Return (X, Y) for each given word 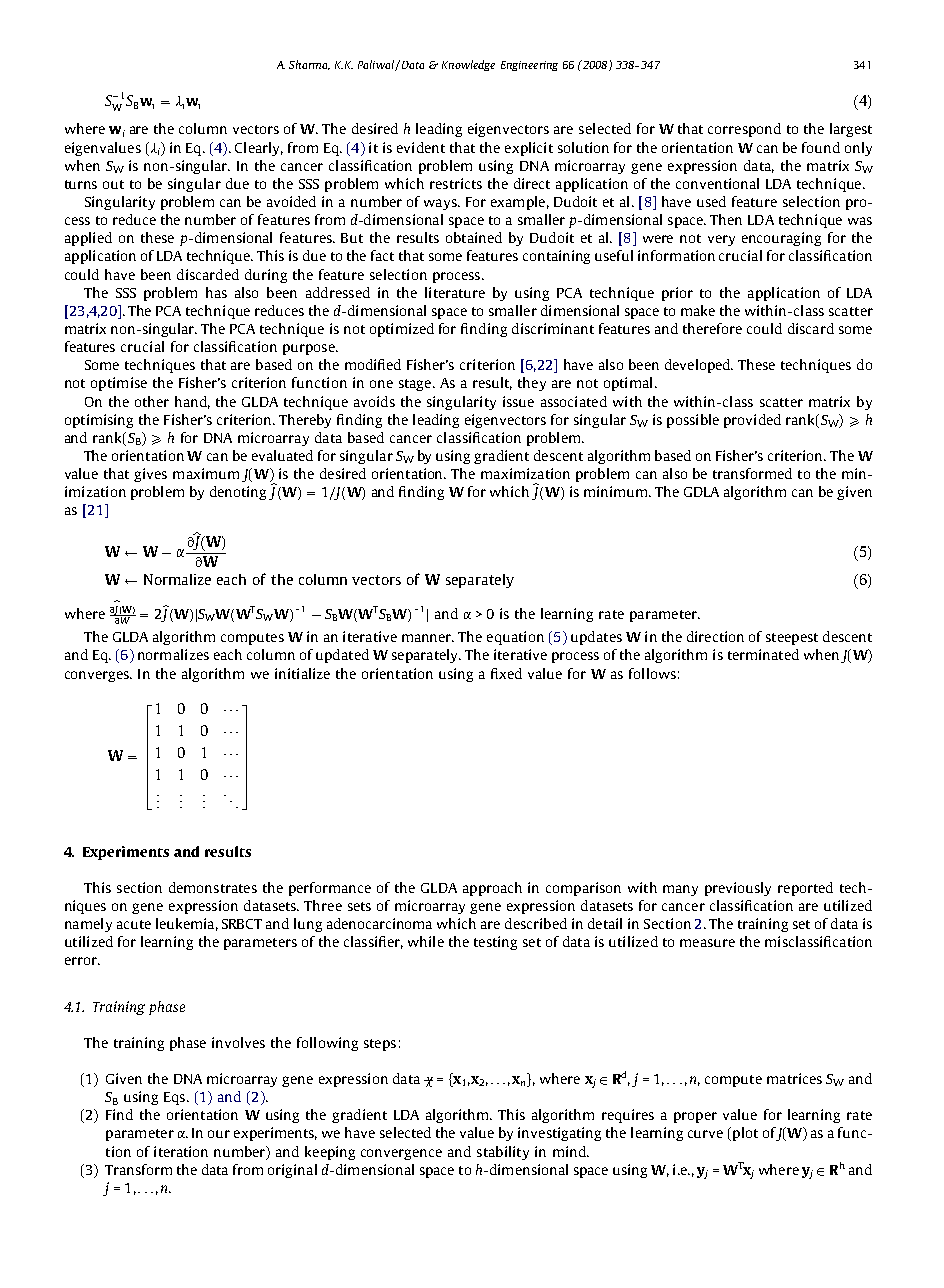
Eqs (176, 1098)
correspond (744, 130)
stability (503, 1153)
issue (518, 401)
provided (752, 421)
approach (492, 889)
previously (738, 889)
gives (150, 475)
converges (98, 676)
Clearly (259, 149)
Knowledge (468, 65)
